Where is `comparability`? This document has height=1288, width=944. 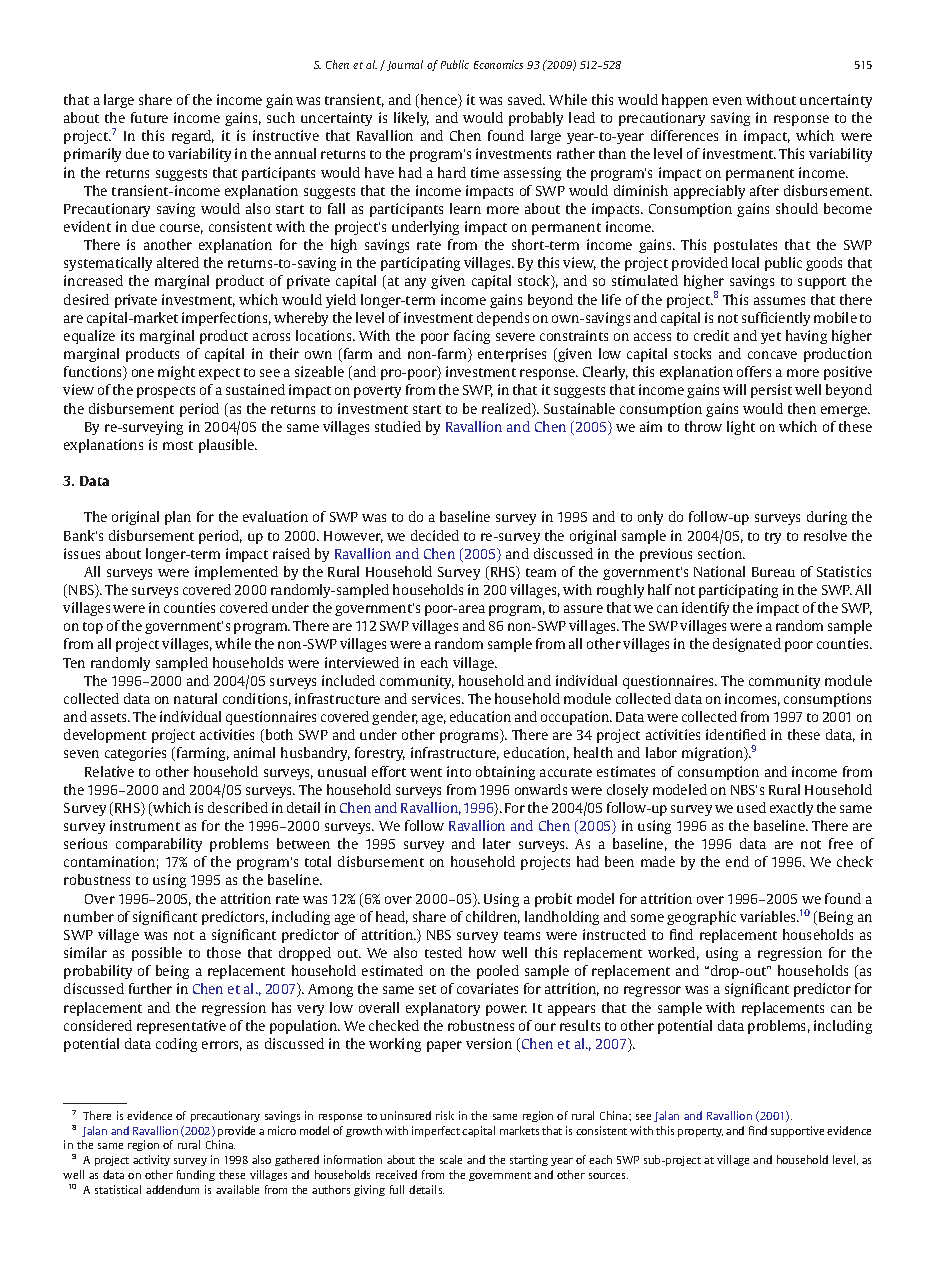
comparability is located at coordinates (159, 845).
